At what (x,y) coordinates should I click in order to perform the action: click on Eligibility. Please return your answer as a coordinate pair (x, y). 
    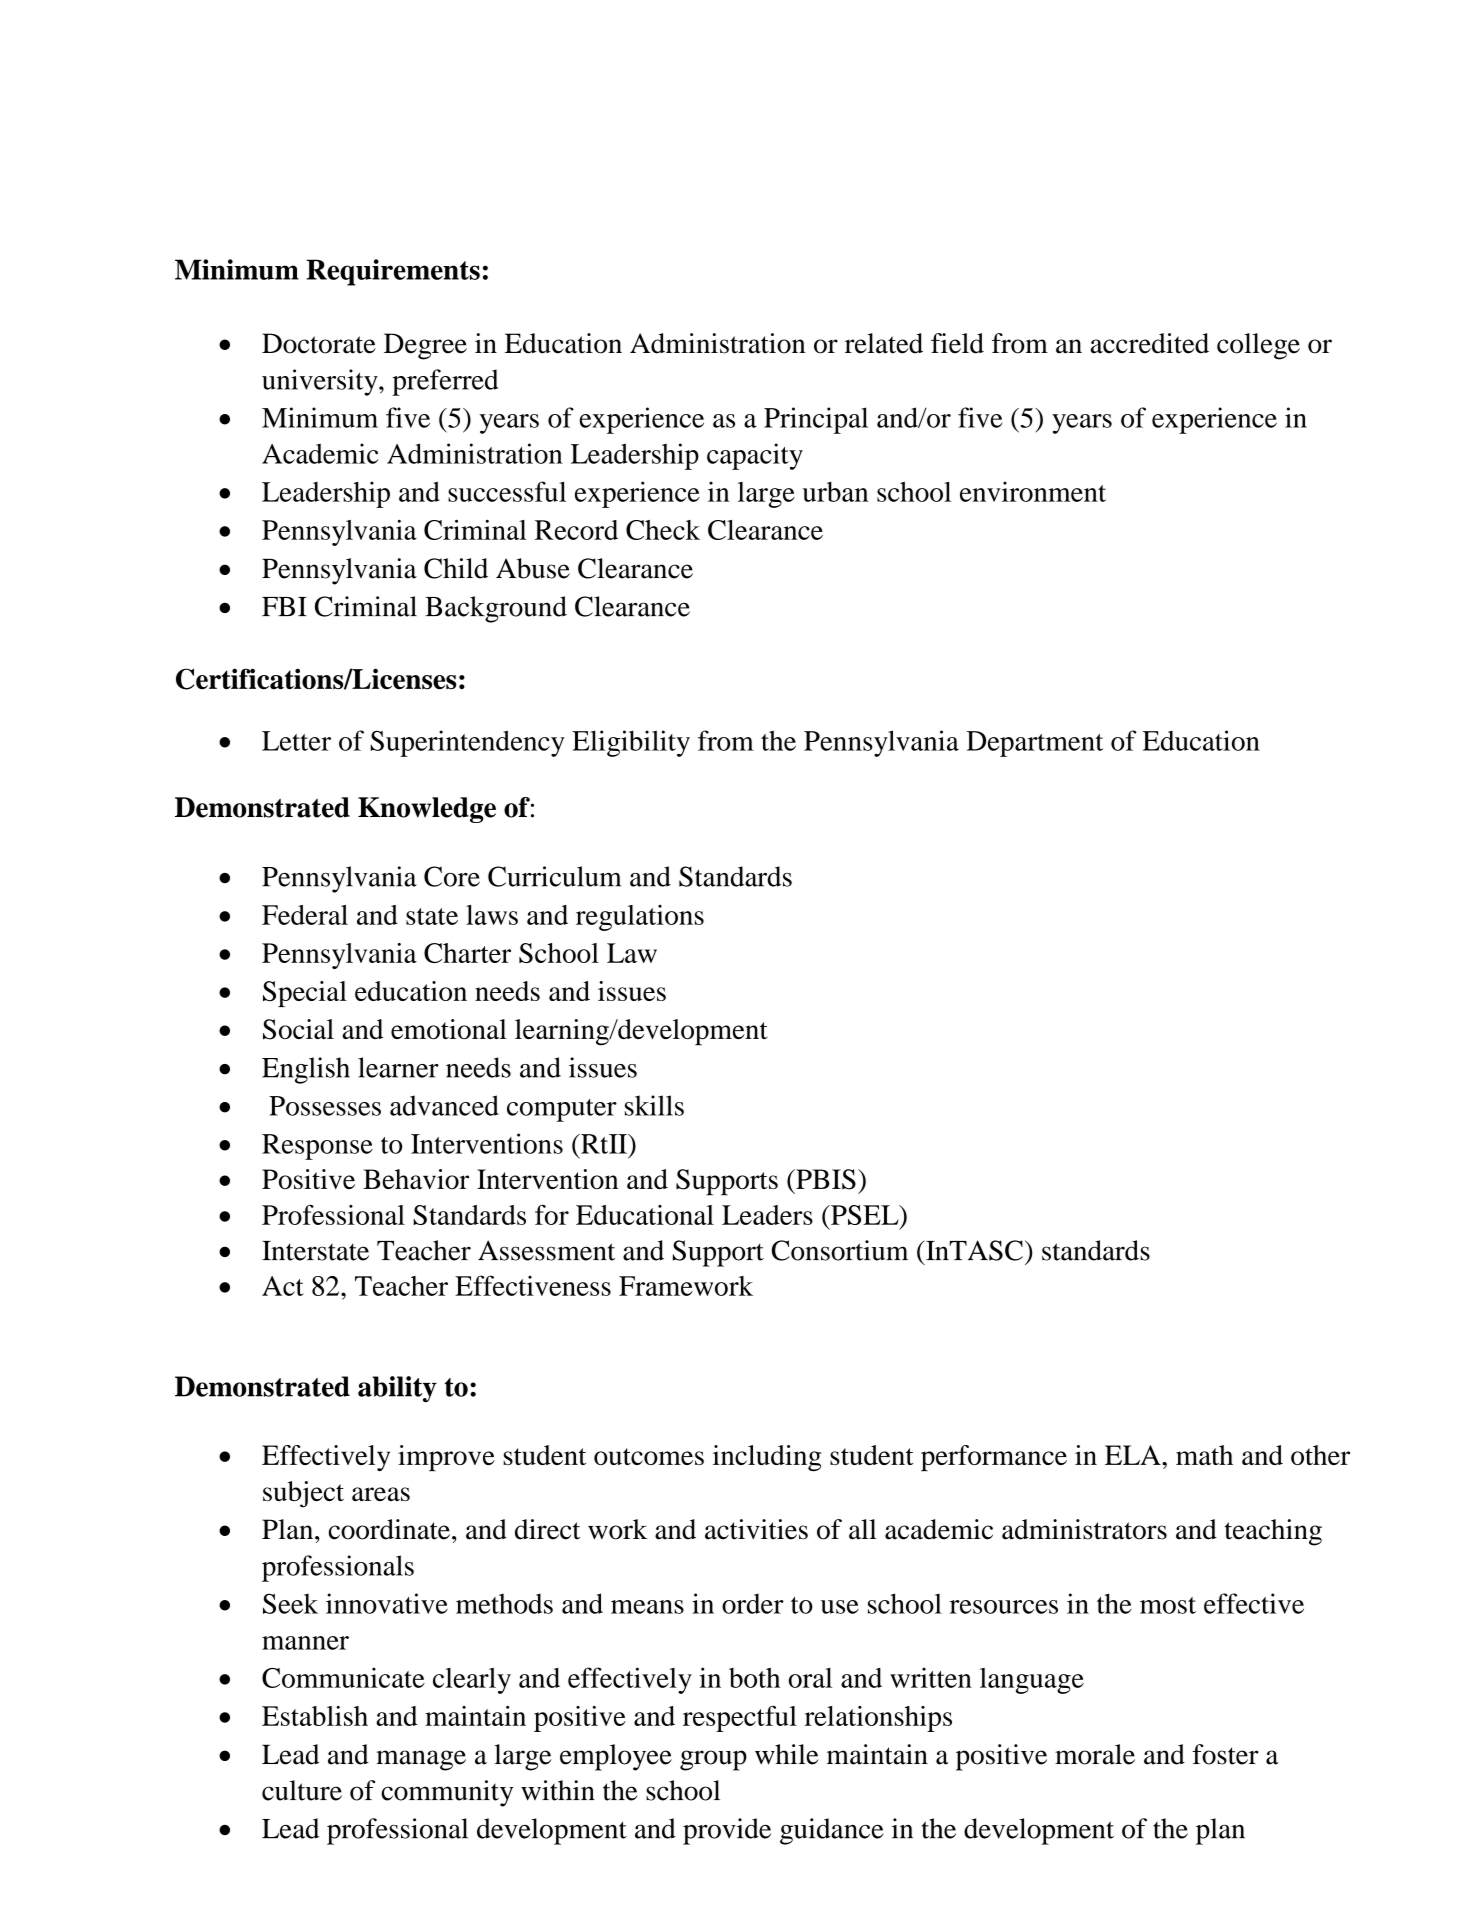
    Looking at the image, I should click on (631, 743).
